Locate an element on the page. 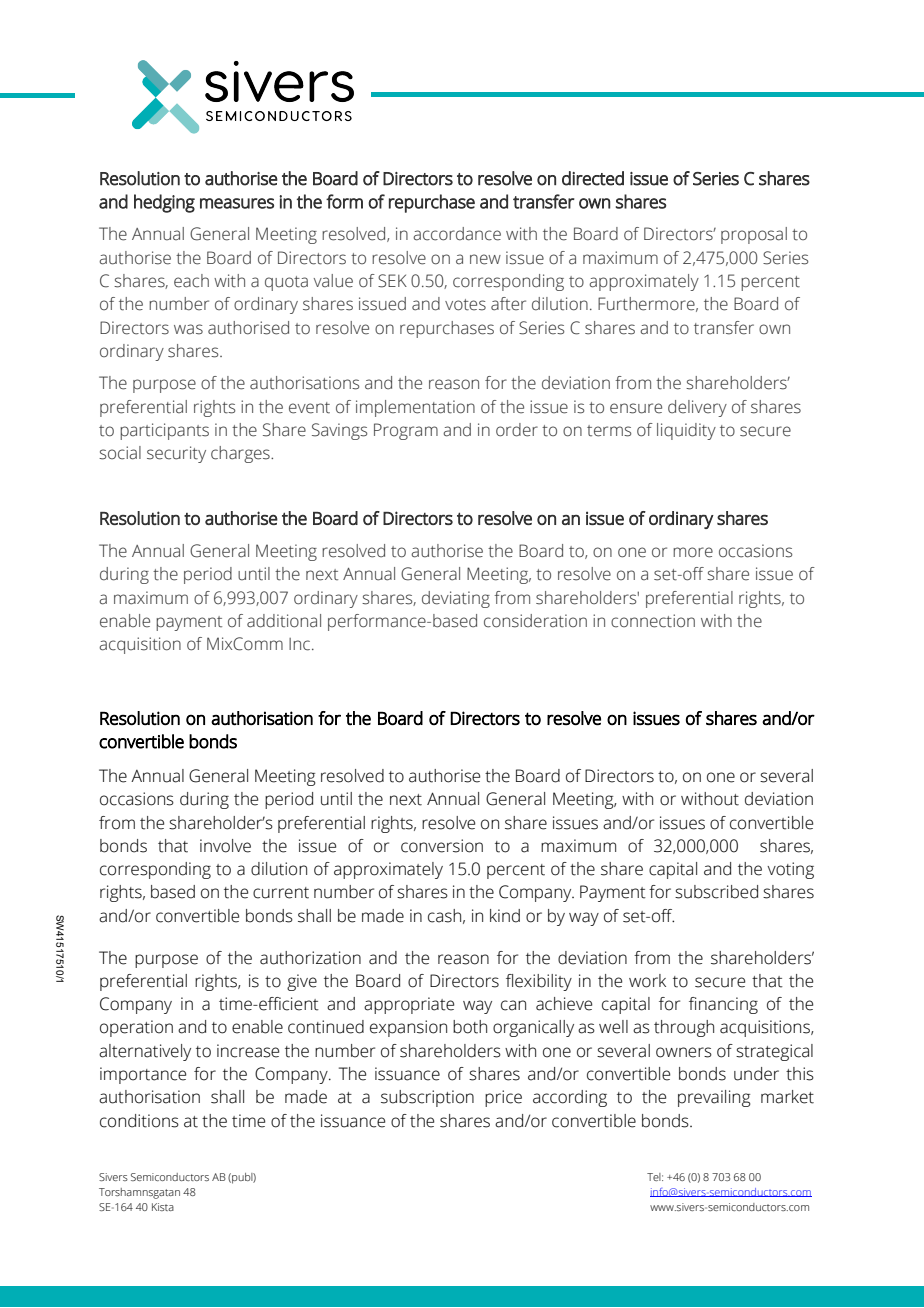  involve is located at coordinates (225, 846).
